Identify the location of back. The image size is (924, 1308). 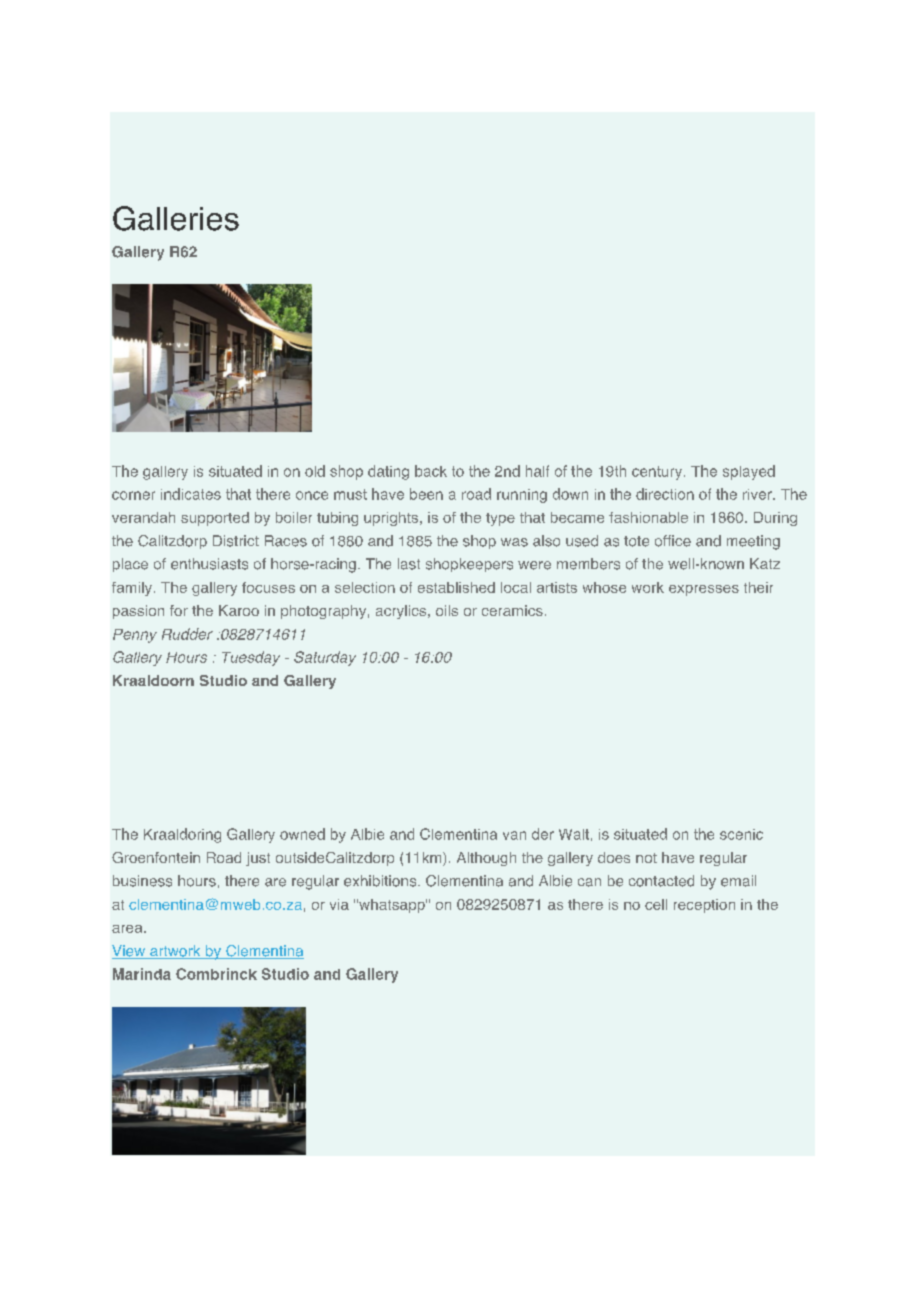
(431, 471).
